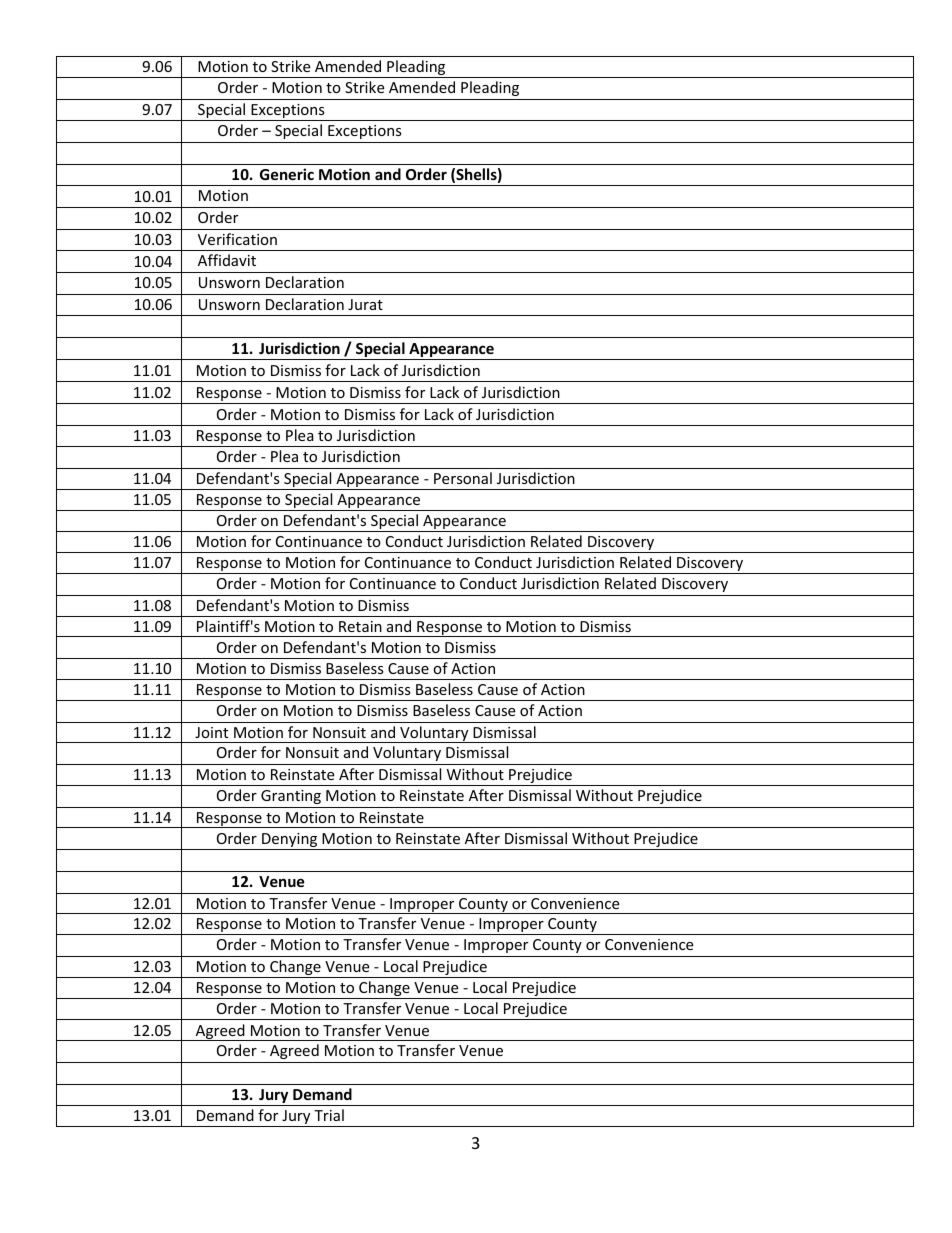 The height and width of the image is (1233, 952). I want to click on Trial, so click(329, 1115).
